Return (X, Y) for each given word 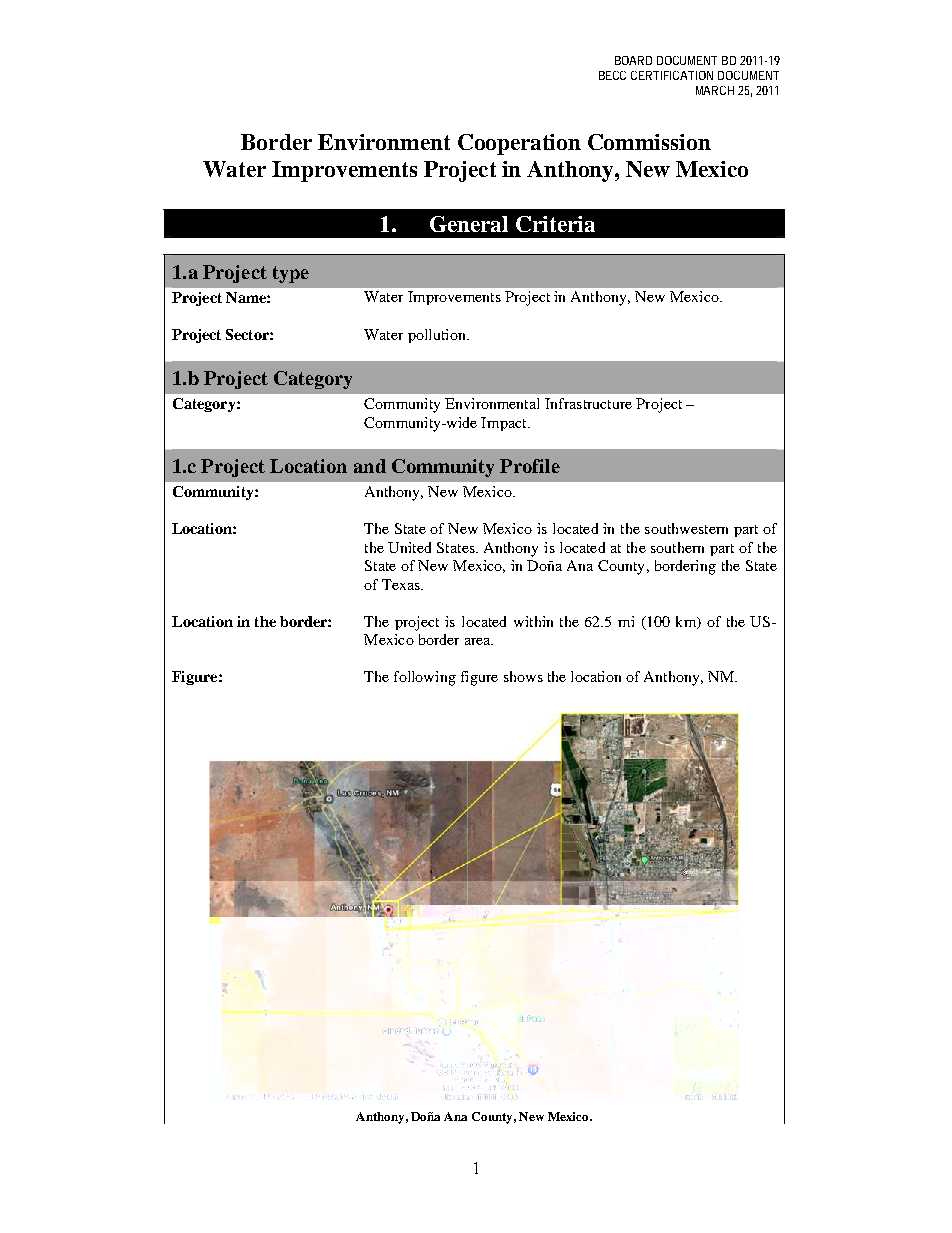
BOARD (633, 60)
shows (523, 676)
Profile (530, 466)
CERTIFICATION (672, 75)
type (291, 274)
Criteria (555, 224)
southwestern (686, 528)
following (425, 678)
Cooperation (519, 144)
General (469, 224)
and (370, 466)
